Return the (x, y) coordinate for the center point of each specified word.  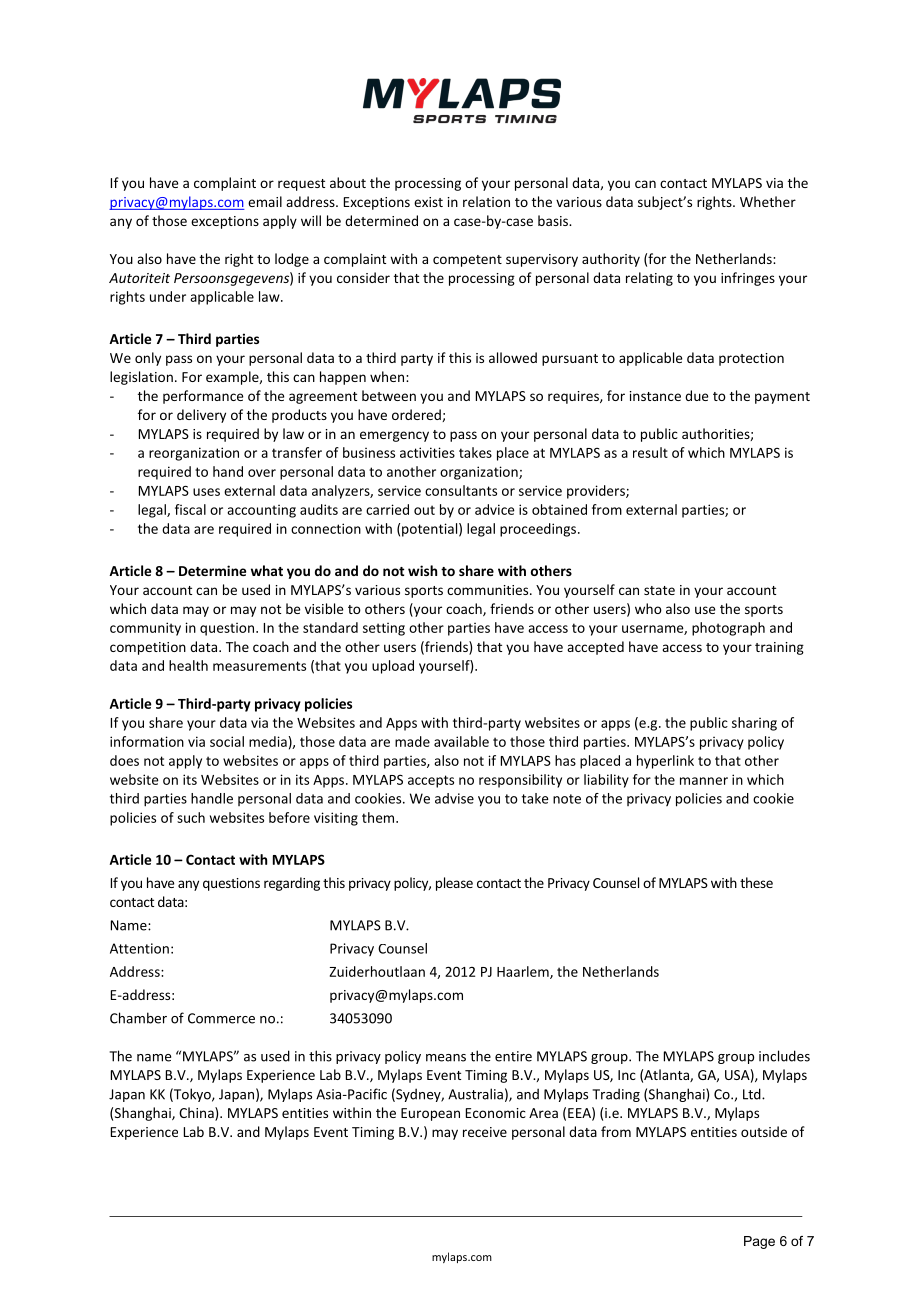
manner (704, 781)
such (191, 817)
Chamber (138, 1018)
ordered (417, 415)
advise (454, 798)
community (145, 629)
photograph (728, 629)
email (265, 201)
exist (428, 202)
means (446, 1058)
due (696, 395)
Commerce (221, 1018)
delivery (201, 416)
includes (784, 1056)
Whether (768, 201)
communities (489, 590)
